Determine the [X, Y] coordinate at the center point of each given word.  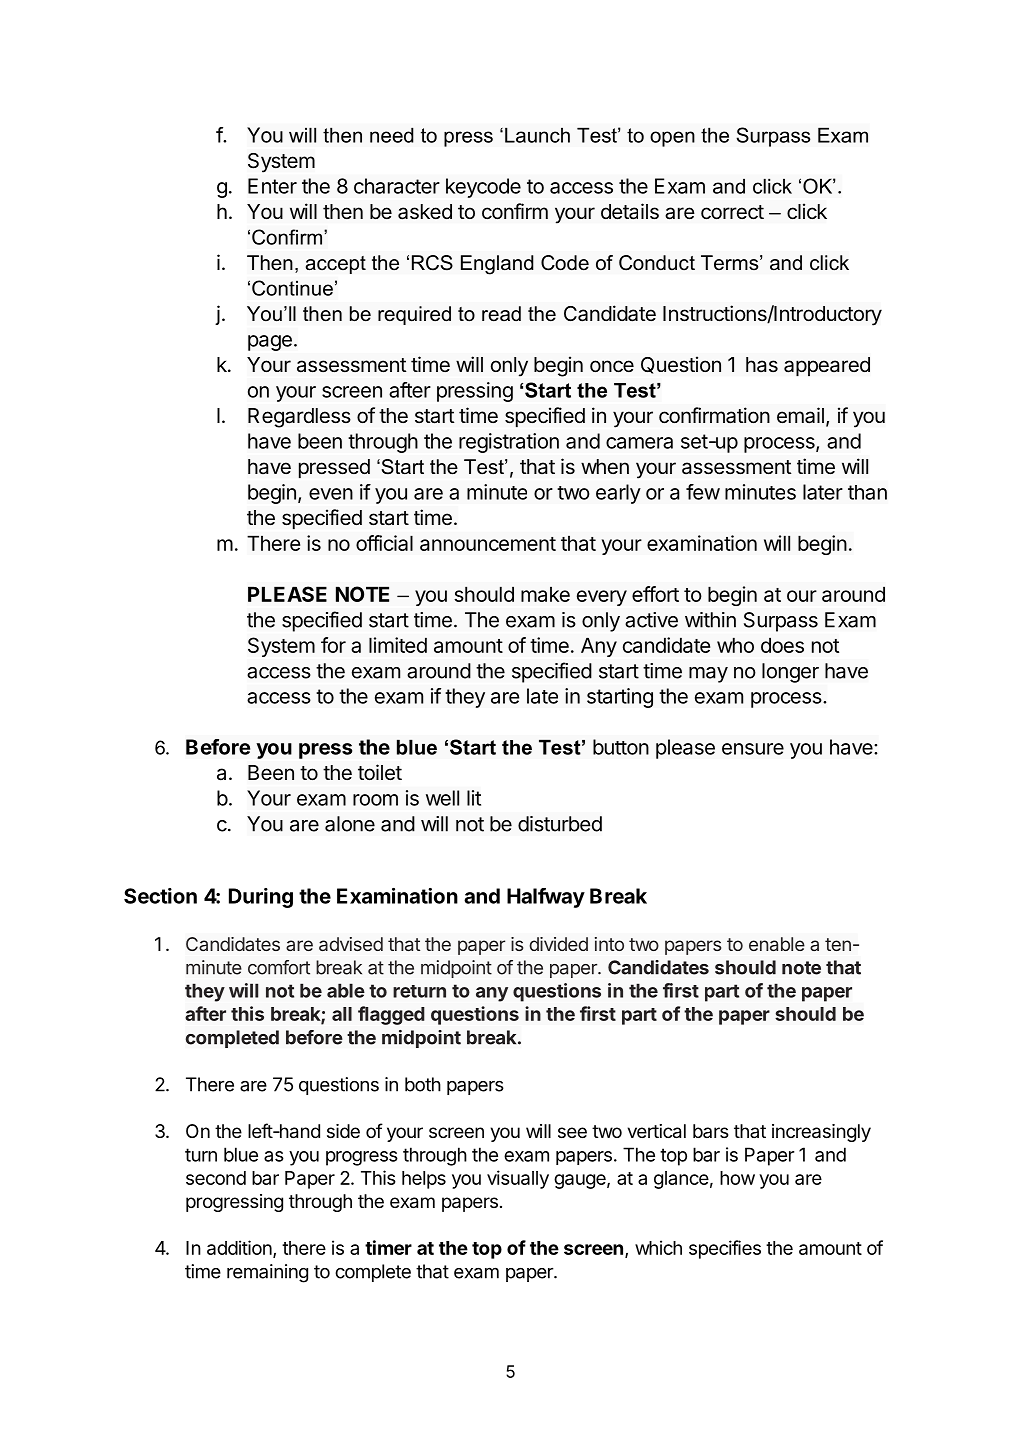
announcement [488, 544]
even [331, 494]
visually [518, 1179]
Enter [272, 186]
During [261, 898]
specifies [725, 1249]
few [703, 492]
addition [240, 1248]
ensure [753, 749]
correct [732, 212]
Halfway [546, 898]
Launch [537, 135]
